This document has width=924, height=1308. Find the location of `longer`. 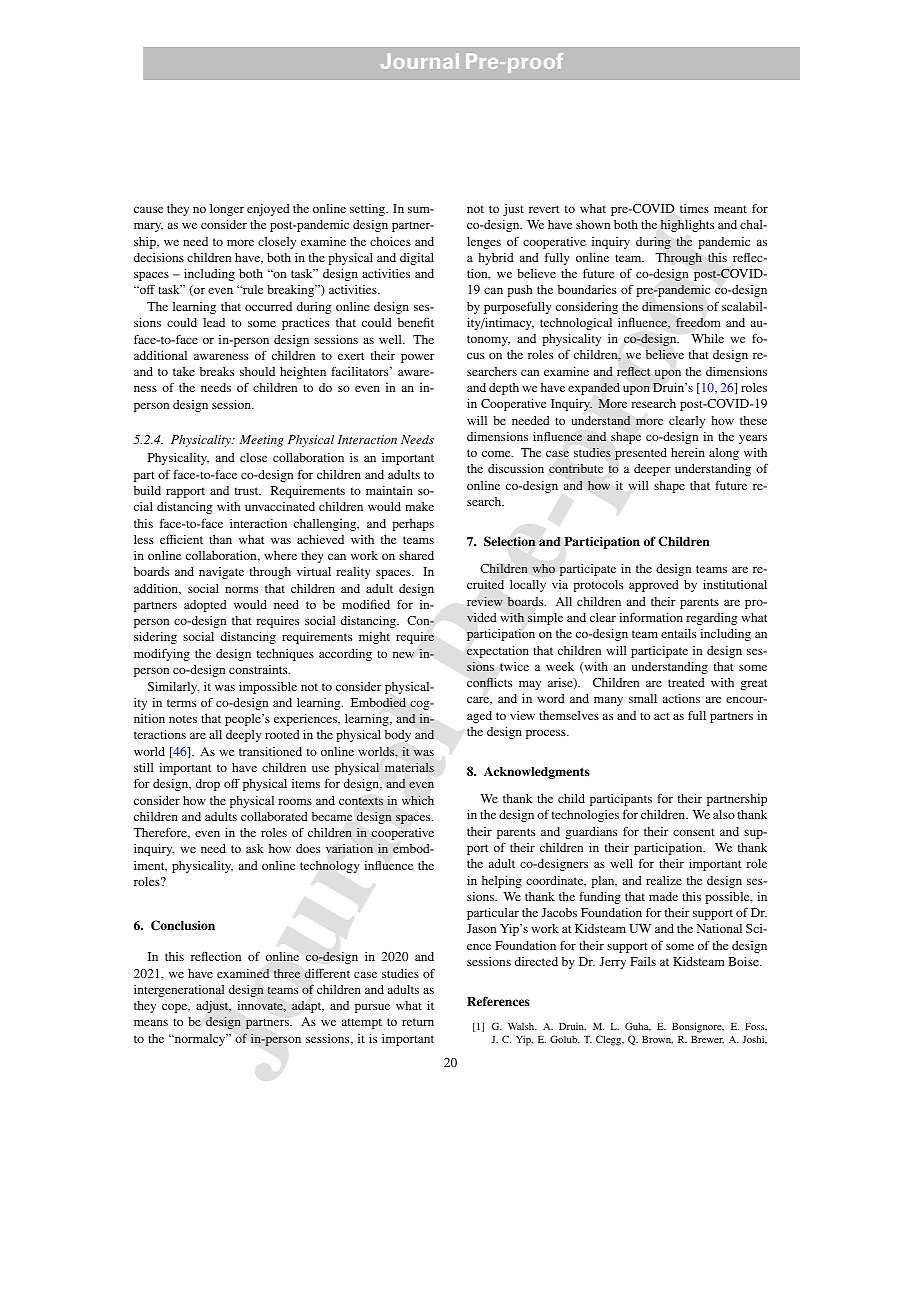

longer is located at coordinates (227, 210).
